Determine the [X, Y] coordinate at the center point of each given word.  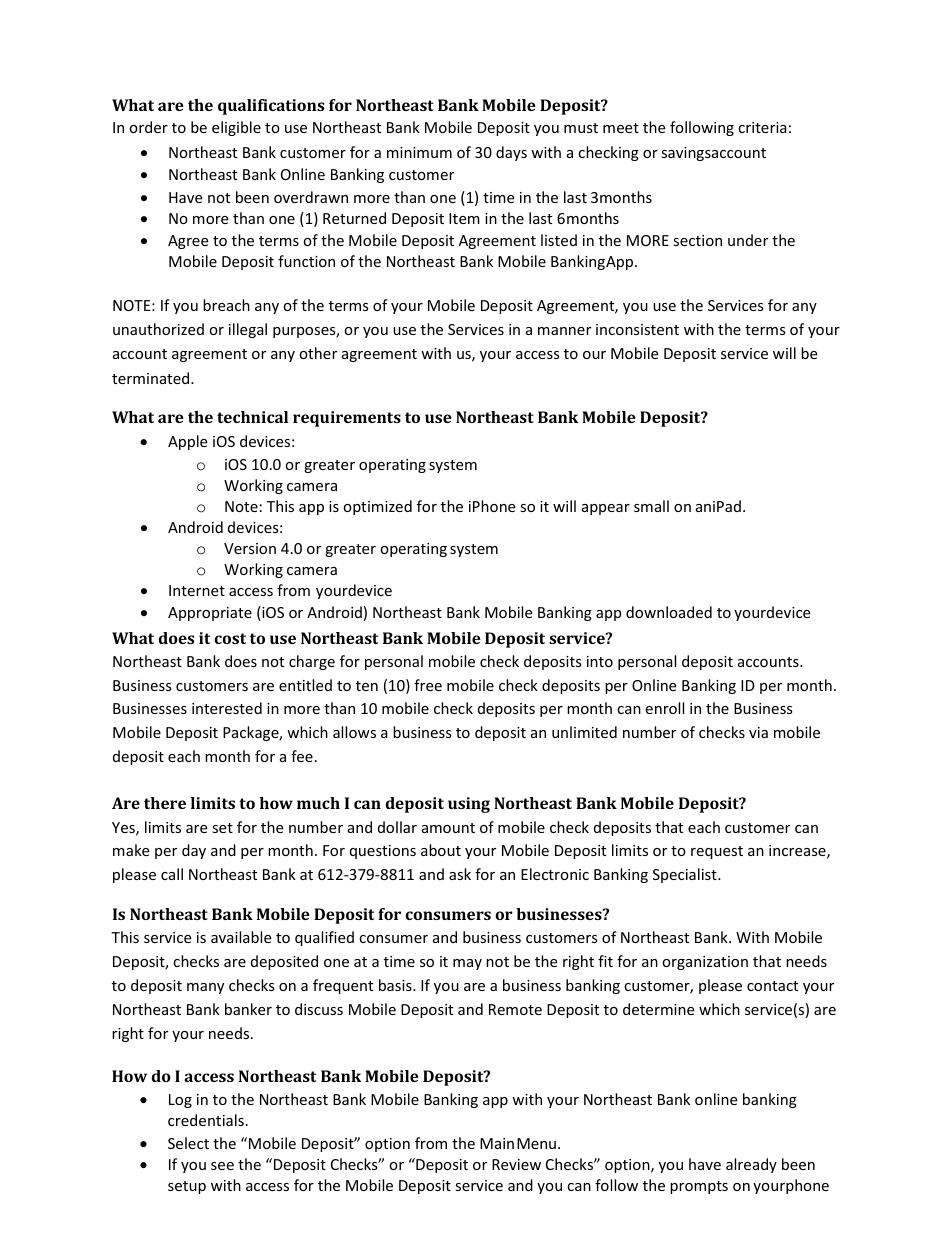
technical [252, 417]
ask [460, 874]
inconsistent [637, 329]
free [428, 685]
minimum [419, 152]
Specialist [686, 875]
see [222, 1166]
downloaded [669, 612]
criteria [762, 127]
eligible [236, 128]
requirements [347, 419]
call [172, 874]
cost [230, 638]
